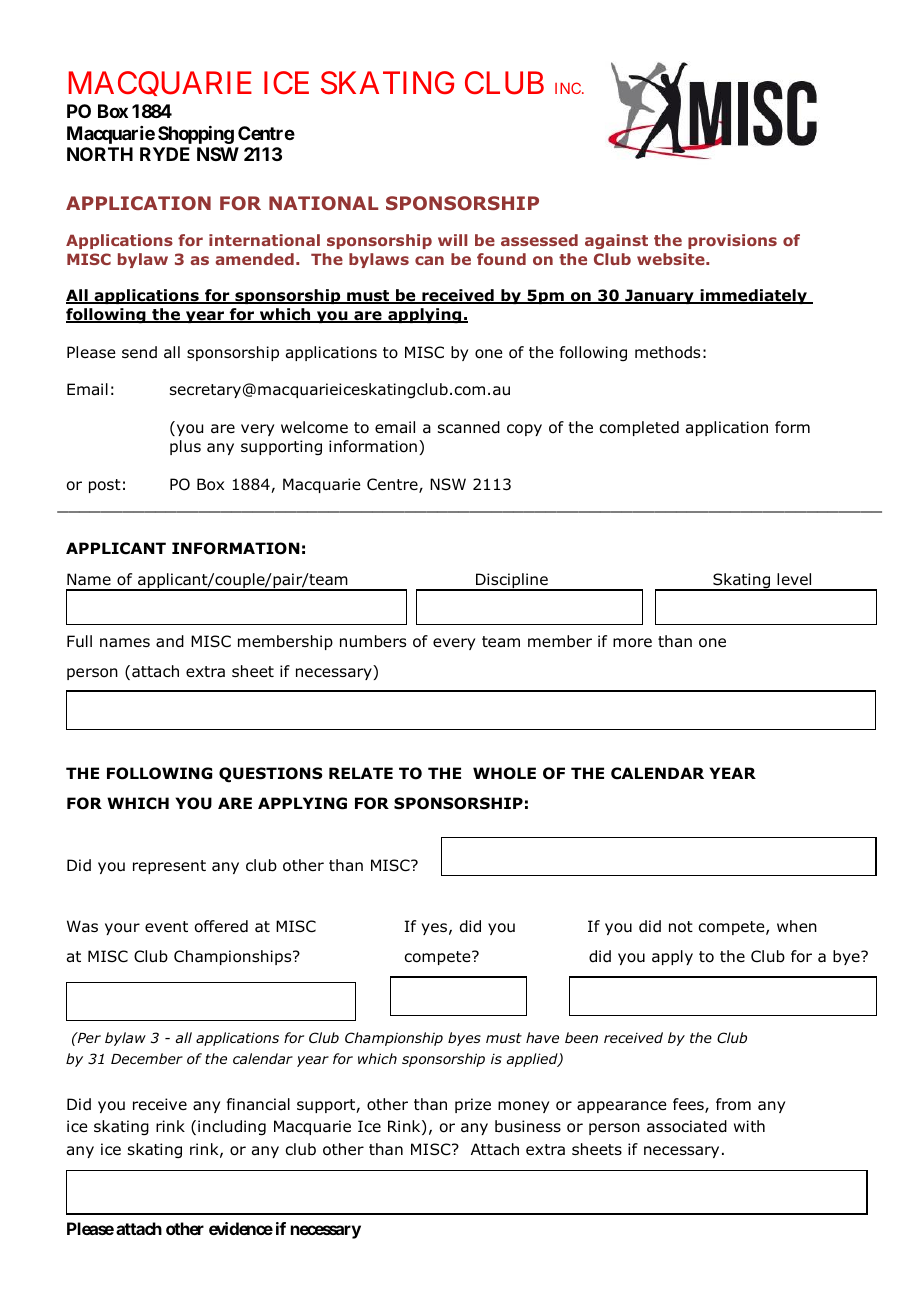 This screenshot has height=1307, width=924. What do you see at coordinates (681, 927) in the screenshot?
I see `not` at bounding box center [681, 927].
